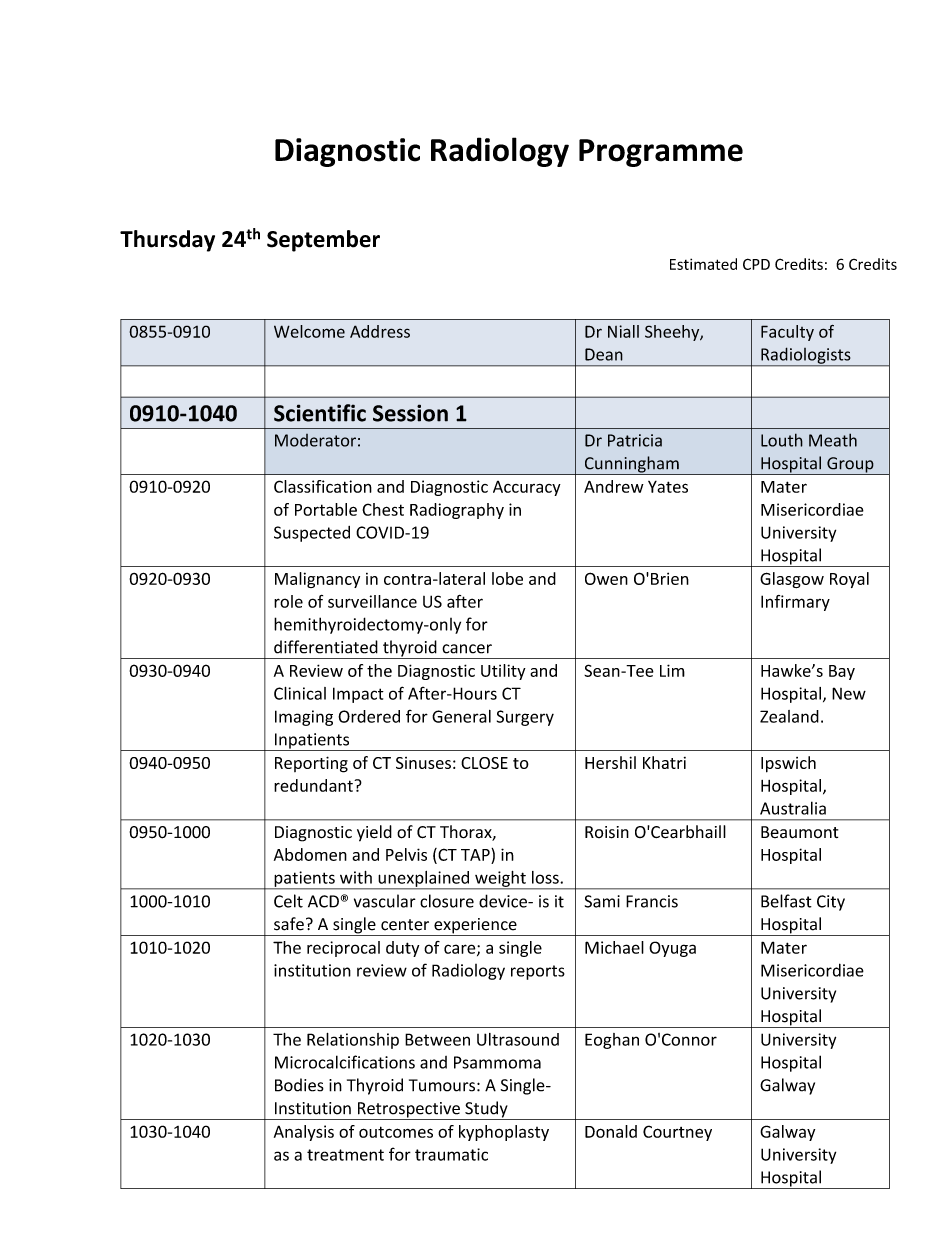 The image size is (952, 1233). What do you see at coordinates (756, 264) in the page?
I see `CPD` at bounding box center [756, 264].
